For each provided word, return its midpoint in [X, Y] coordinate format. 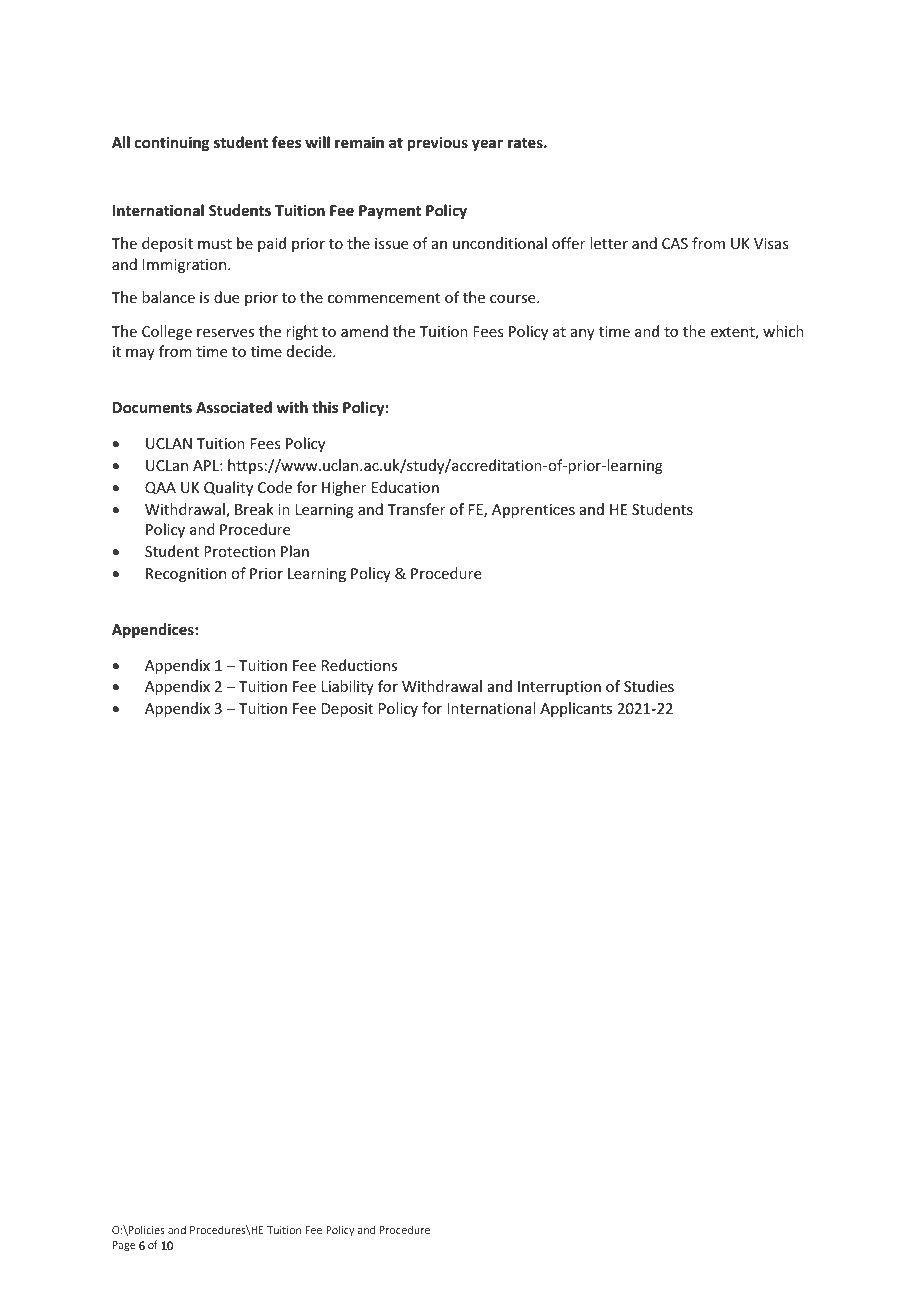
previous [438, 143]
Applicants [576, 709]
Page [124, 1246]
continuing [172, 143]
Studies [649, 686]
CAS [675, 243]
